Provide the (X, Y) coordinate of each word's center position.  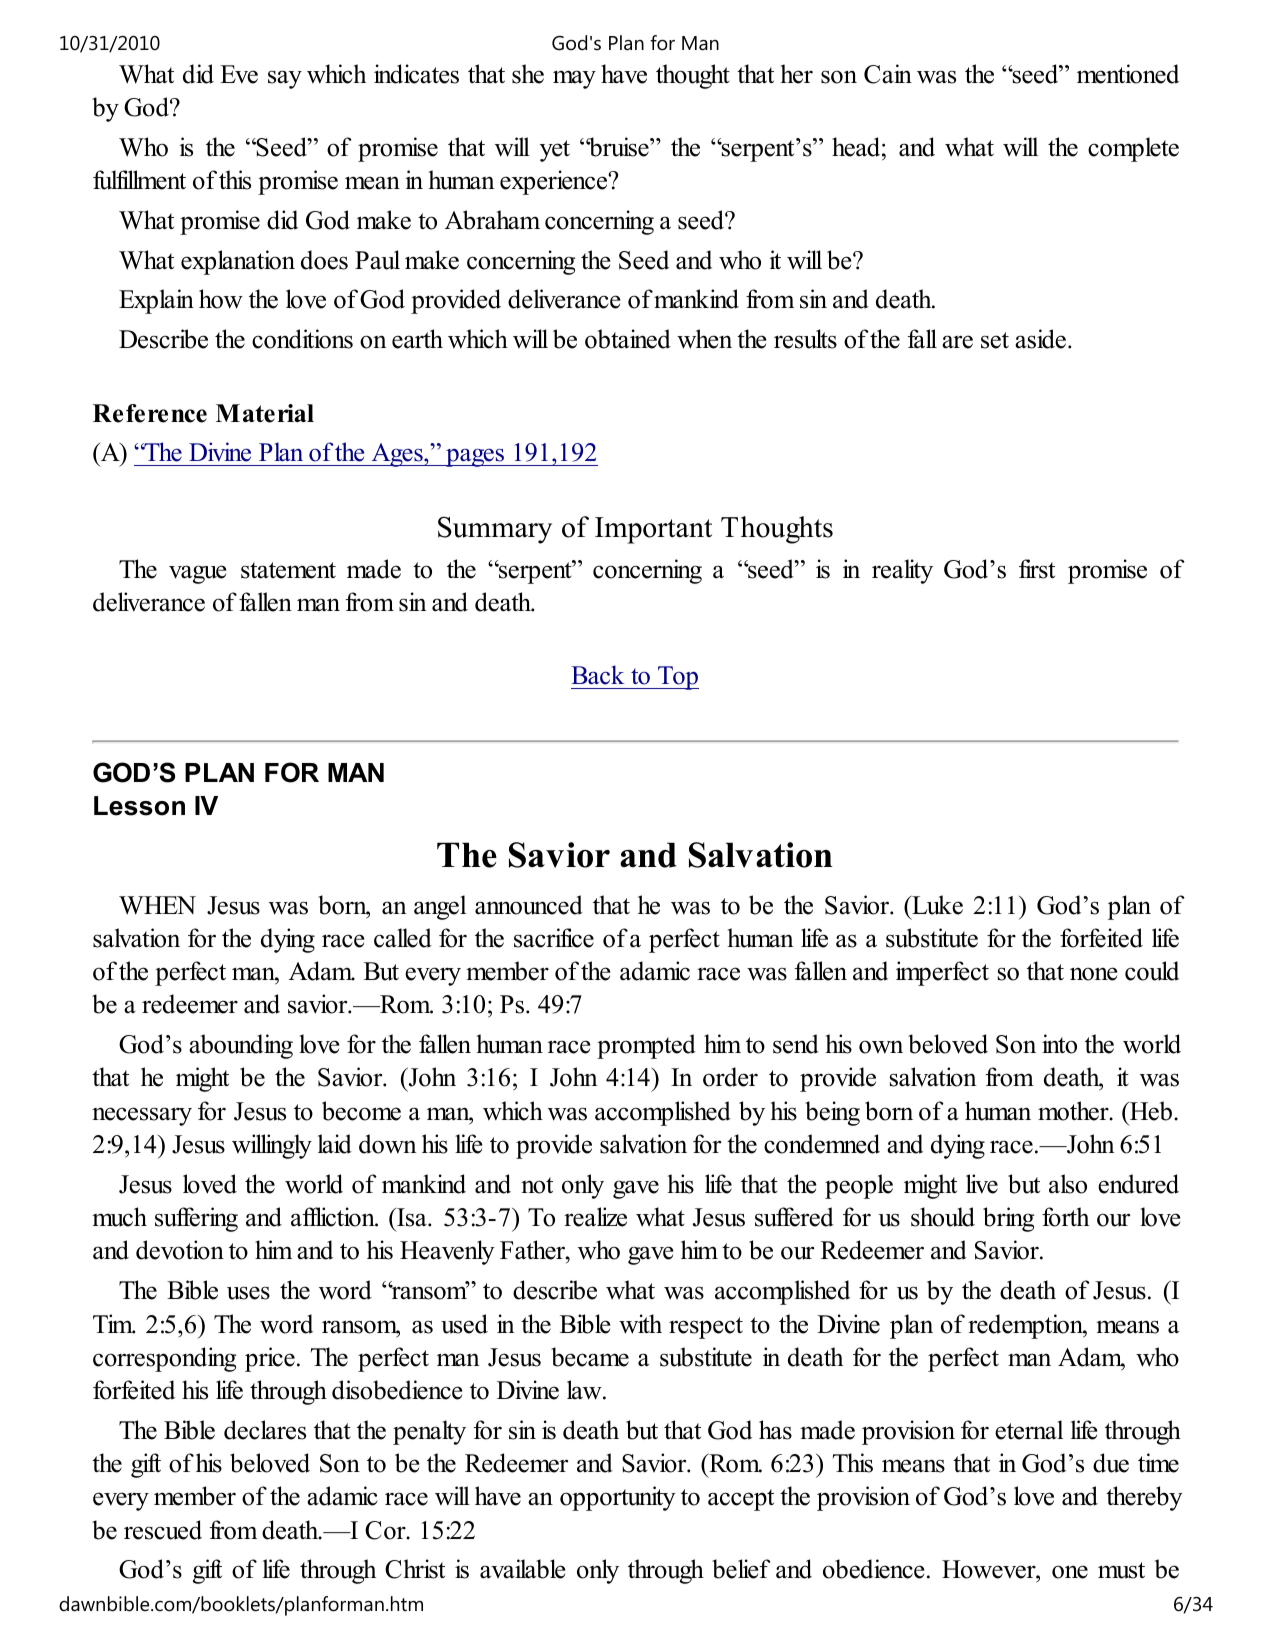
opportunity (618, 1498)
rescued (163, 1530)
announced (529, 905)
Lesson (139, 806)
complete (1133, 149)
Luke (936, 905)
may (574, 79)
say (285, 79)
